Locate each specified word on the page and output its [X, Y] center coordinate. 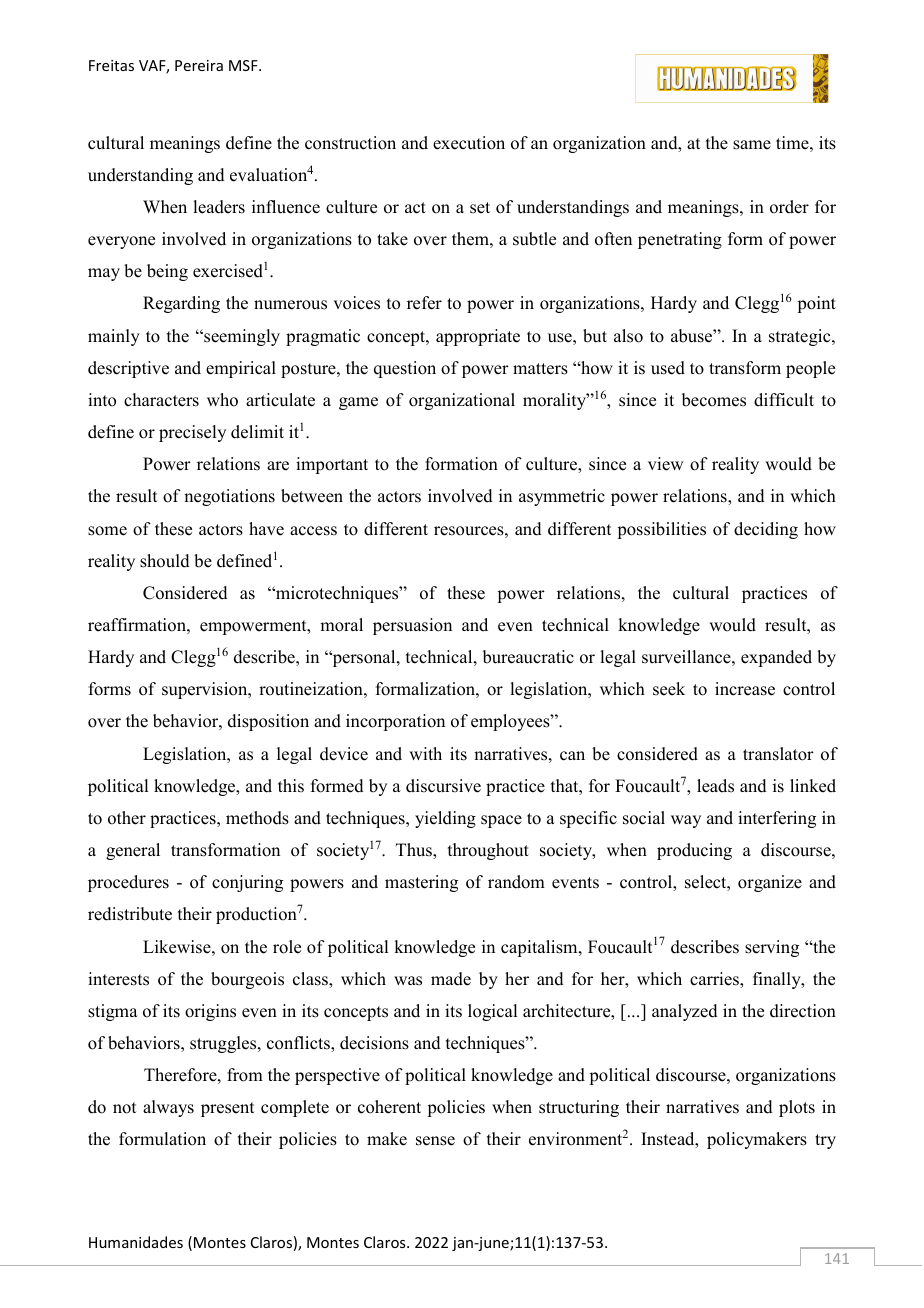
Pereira [199, 65]
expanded [776, 658]
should [165, 561]
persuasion [412, 626]
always [168, 1108]
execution [469, 143]
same [752, 145]
